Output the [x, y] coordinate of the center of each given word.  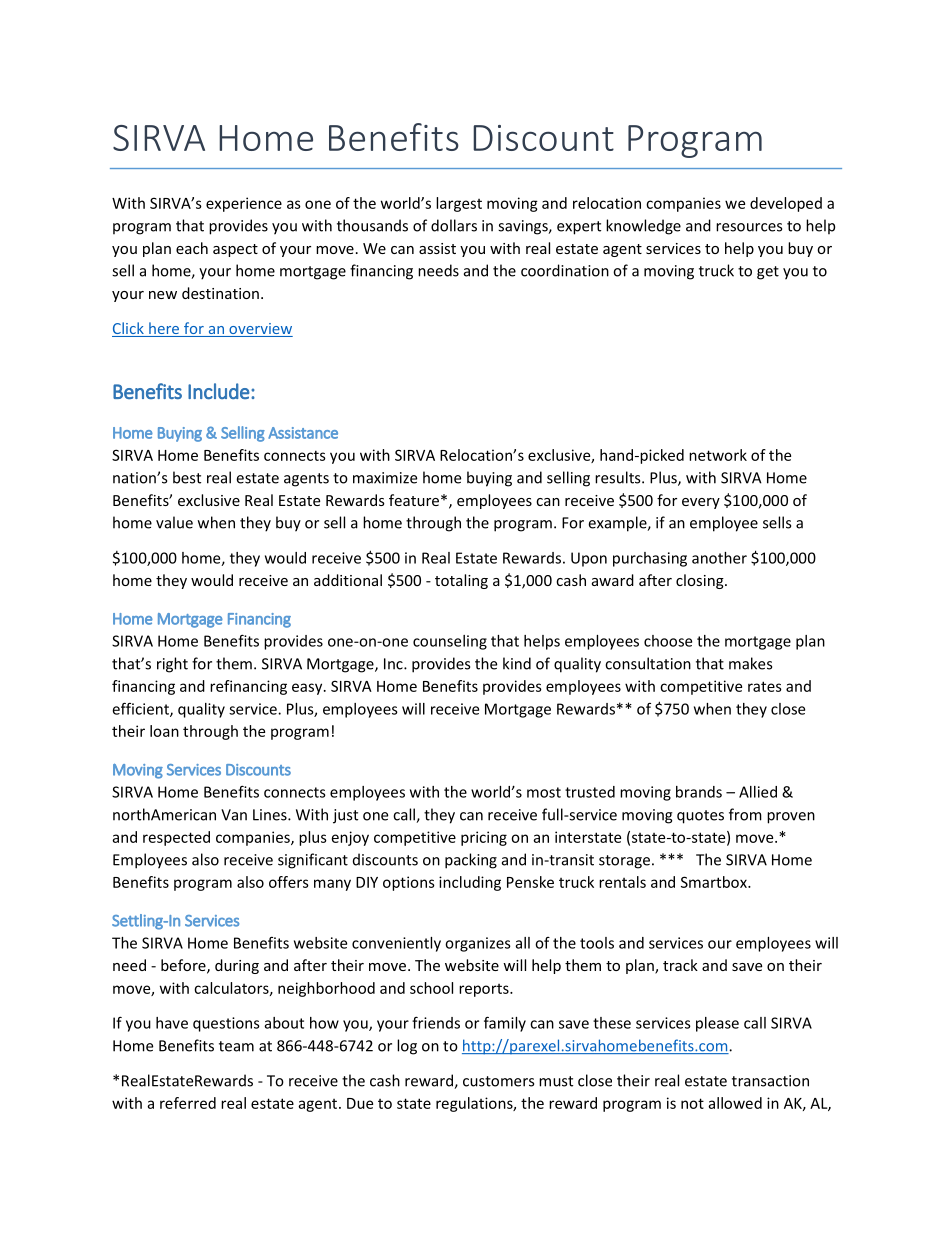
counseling [450, 642]
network [718, 455]
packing [471, 861]
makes [750, 663]
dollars [454, 225]
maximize [385, 478]
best [187, 477]
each [192, 248]
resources [749, 227]
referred [188, 1103]
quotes [700, 817]
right [172, 665]
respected [176, 838]
